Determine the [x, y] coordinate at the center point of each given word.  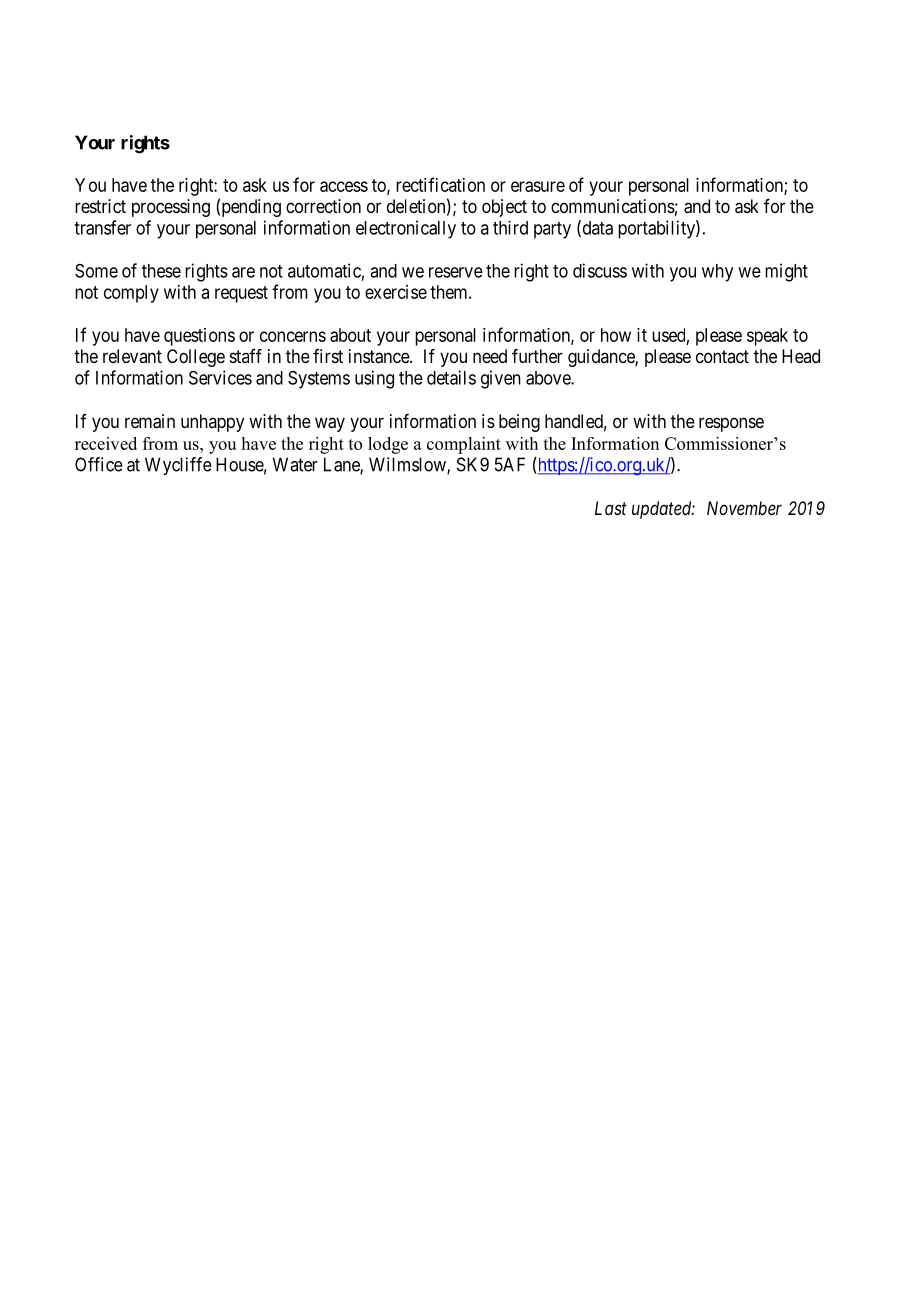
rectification [440, 184]
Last [611, 508]
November [744, 508]
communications [613, 206]
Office [99, 464]
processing [171, 208]
